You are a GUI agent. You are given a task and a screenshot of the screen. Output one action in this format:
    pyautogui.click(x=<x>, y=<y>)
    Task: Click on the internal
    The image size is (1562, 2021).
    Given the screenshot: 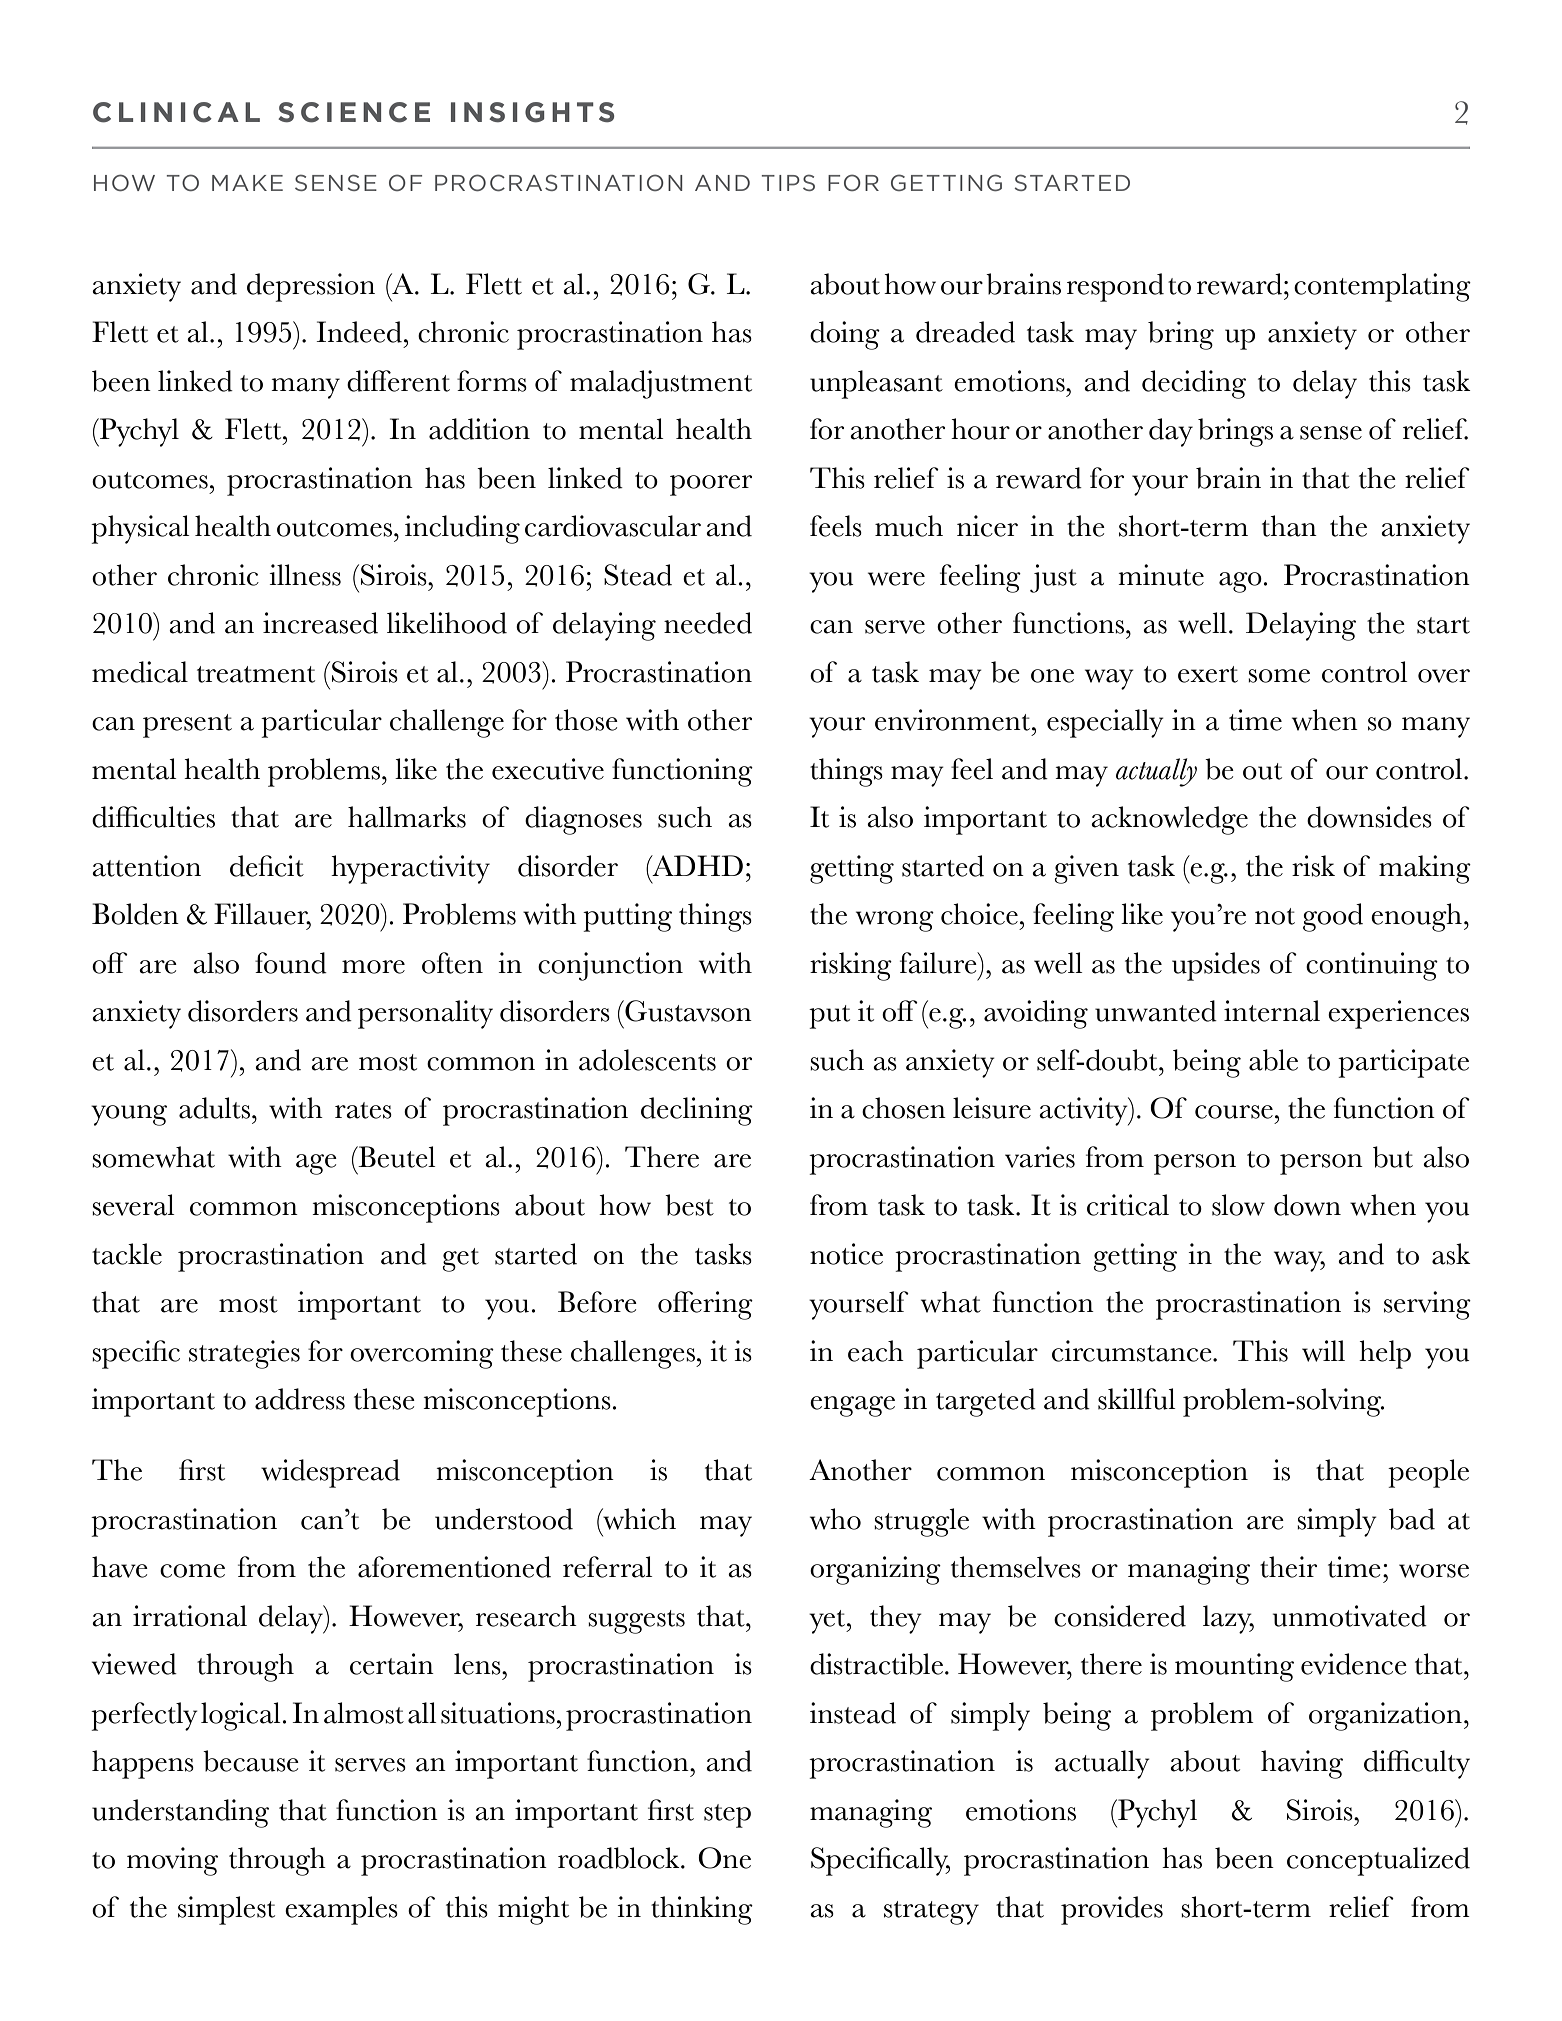 What is the action you would take?
    pyautogui.click(x=1272, y=1011)
